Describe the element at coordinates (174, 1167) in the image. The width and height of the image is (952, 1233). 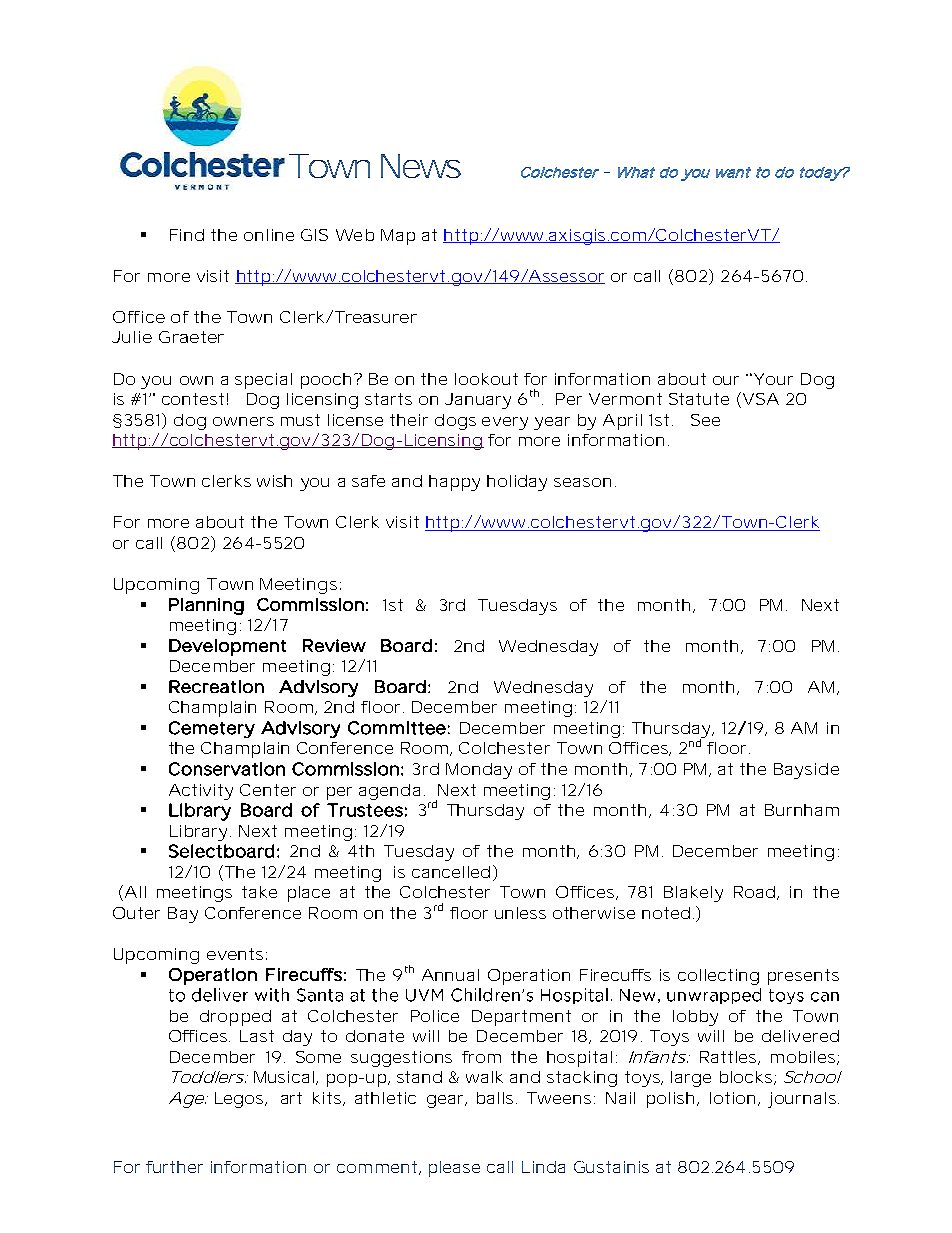
I see `further` at that location.
